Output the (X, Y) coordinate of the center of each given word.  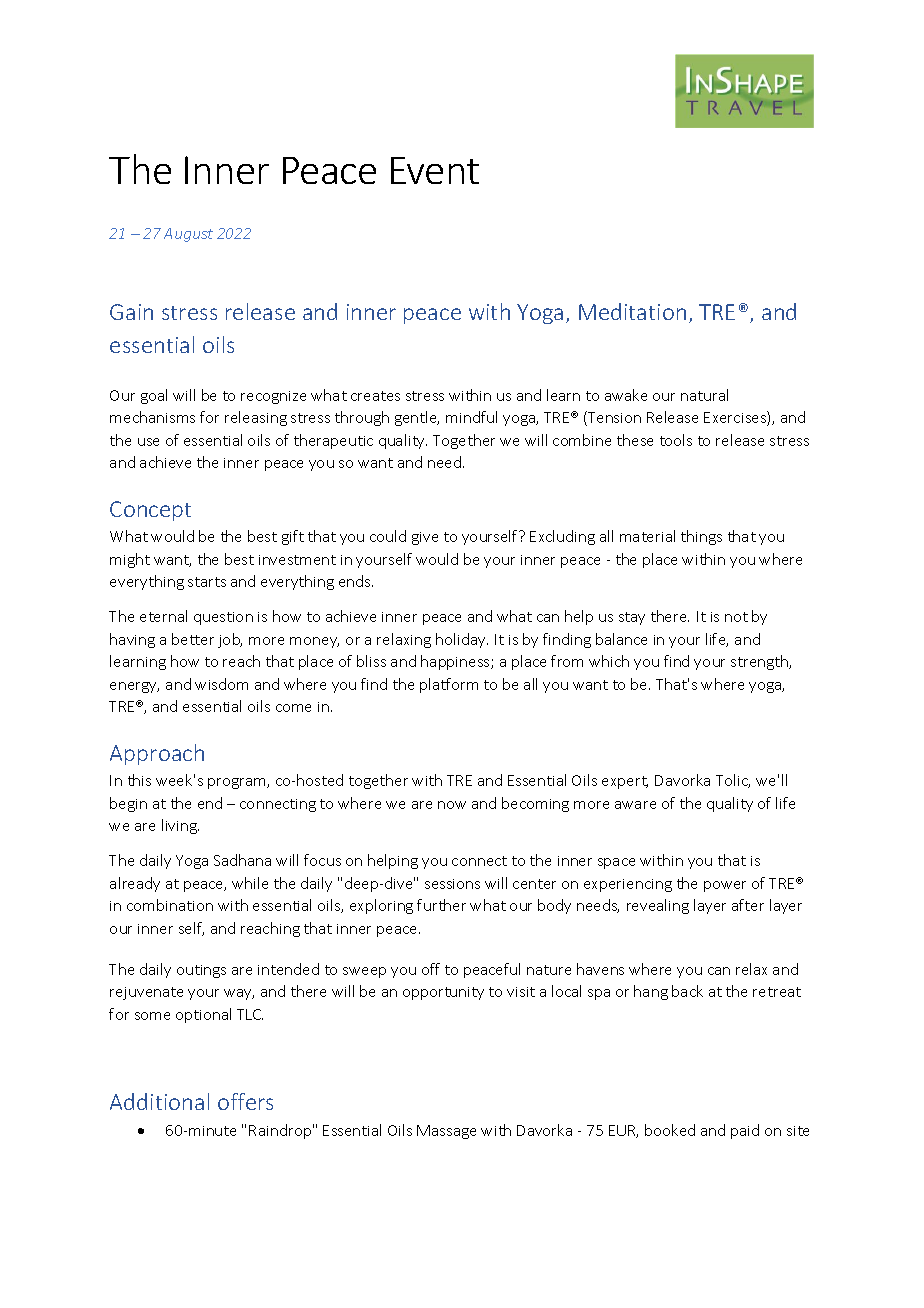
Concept (150, 511)
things (701, 537)
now (452, 805)
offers (245, 1101)
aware (635, 805)
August (188, 235)
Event (435, 170)
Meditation (632, 311)
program (238, 783)
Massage (446, 1132)
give (425, 538)
